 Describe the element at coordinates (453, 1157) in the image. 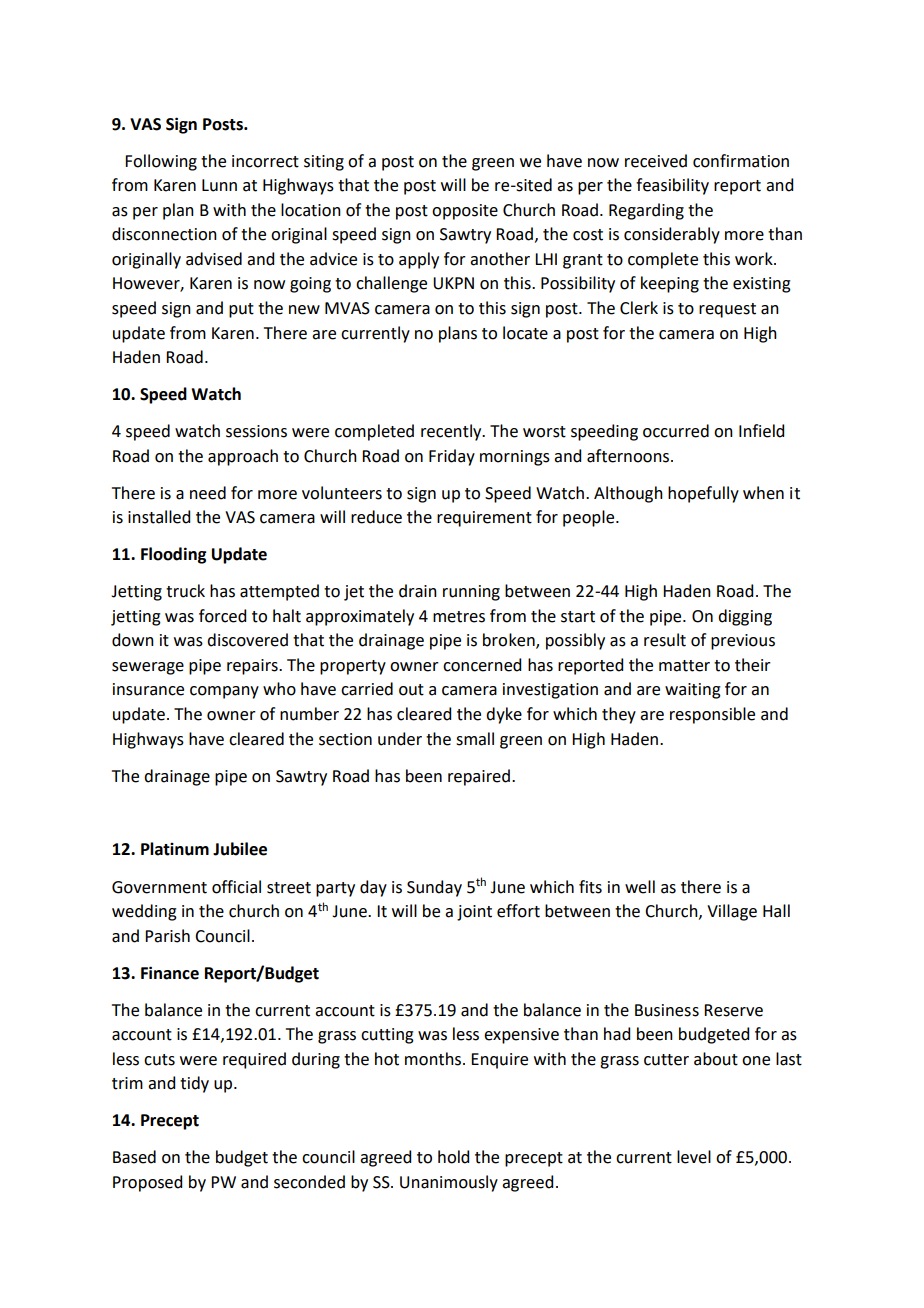

I see `hold` at that location.
